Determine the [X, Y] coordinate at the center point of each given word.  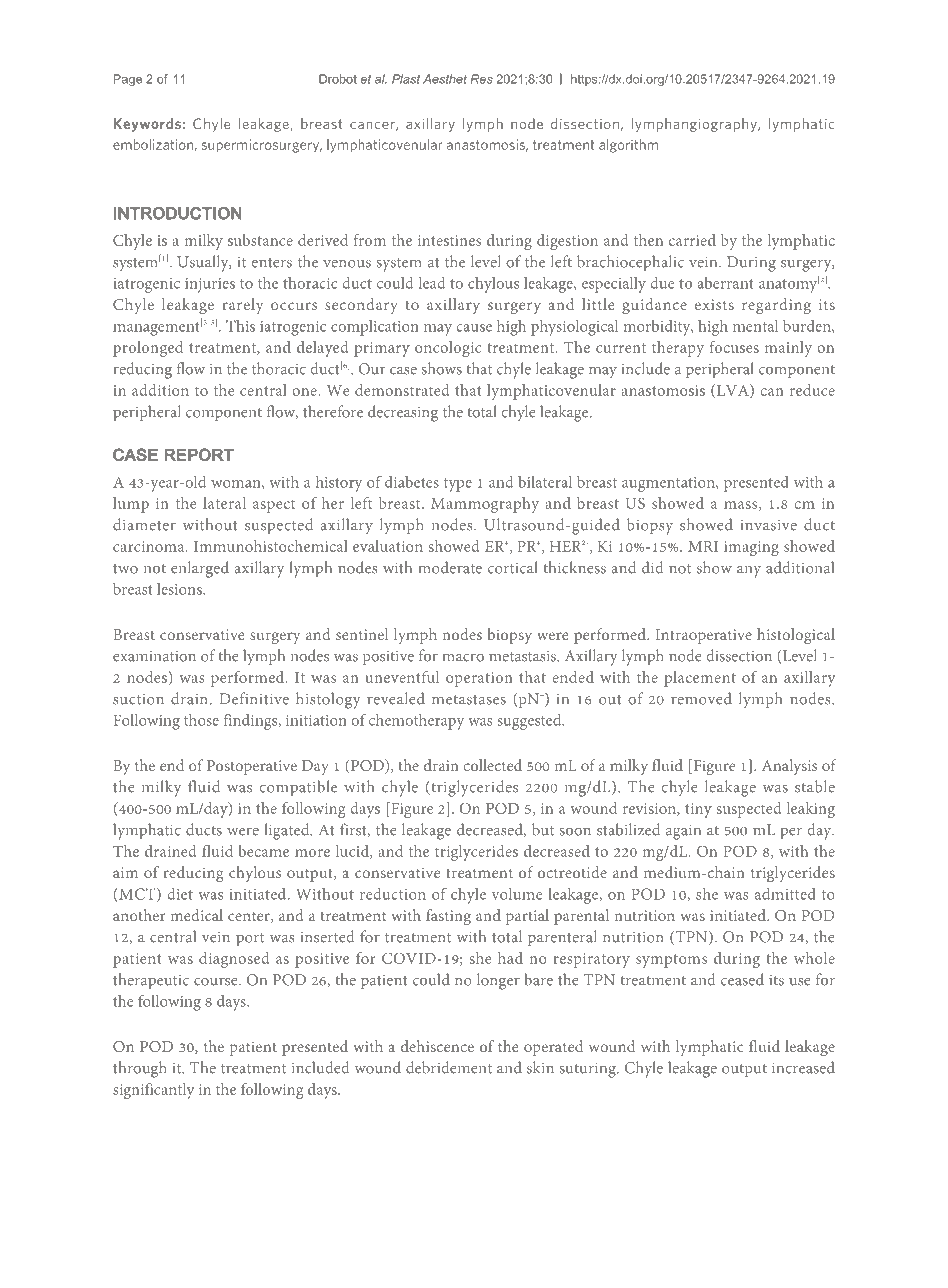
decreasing [403, 413]
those [201, 720]
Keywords [147, 125]
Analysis [789, 767]
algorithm [628, 146]
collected [492, 765]
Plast [406, 79]
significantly [153, 1091]
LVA [734, 391]
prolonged [148, 349]
